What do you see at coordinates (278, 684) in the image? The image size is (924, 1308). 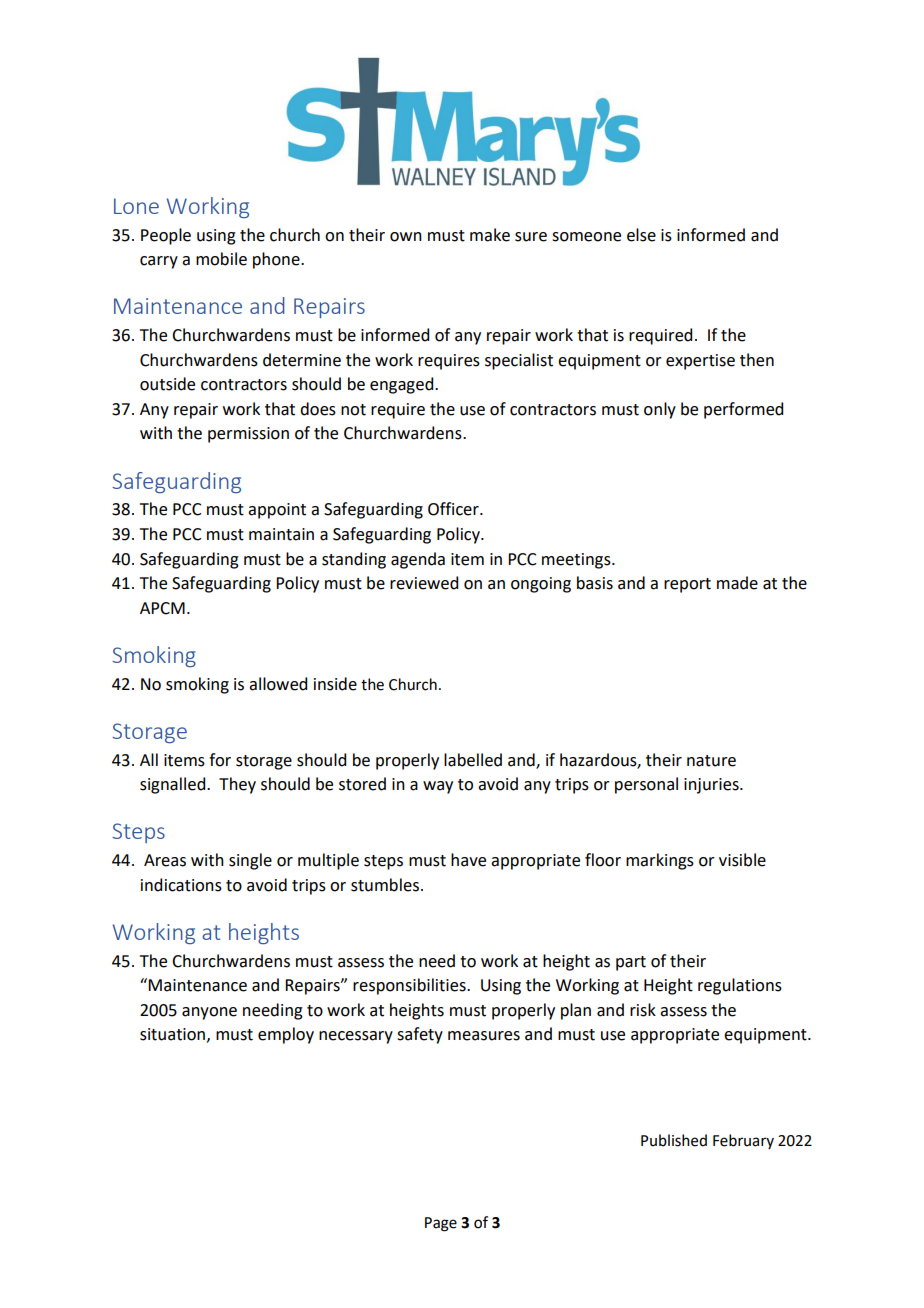 I see `allowed` at bounding box center [278, 684].
